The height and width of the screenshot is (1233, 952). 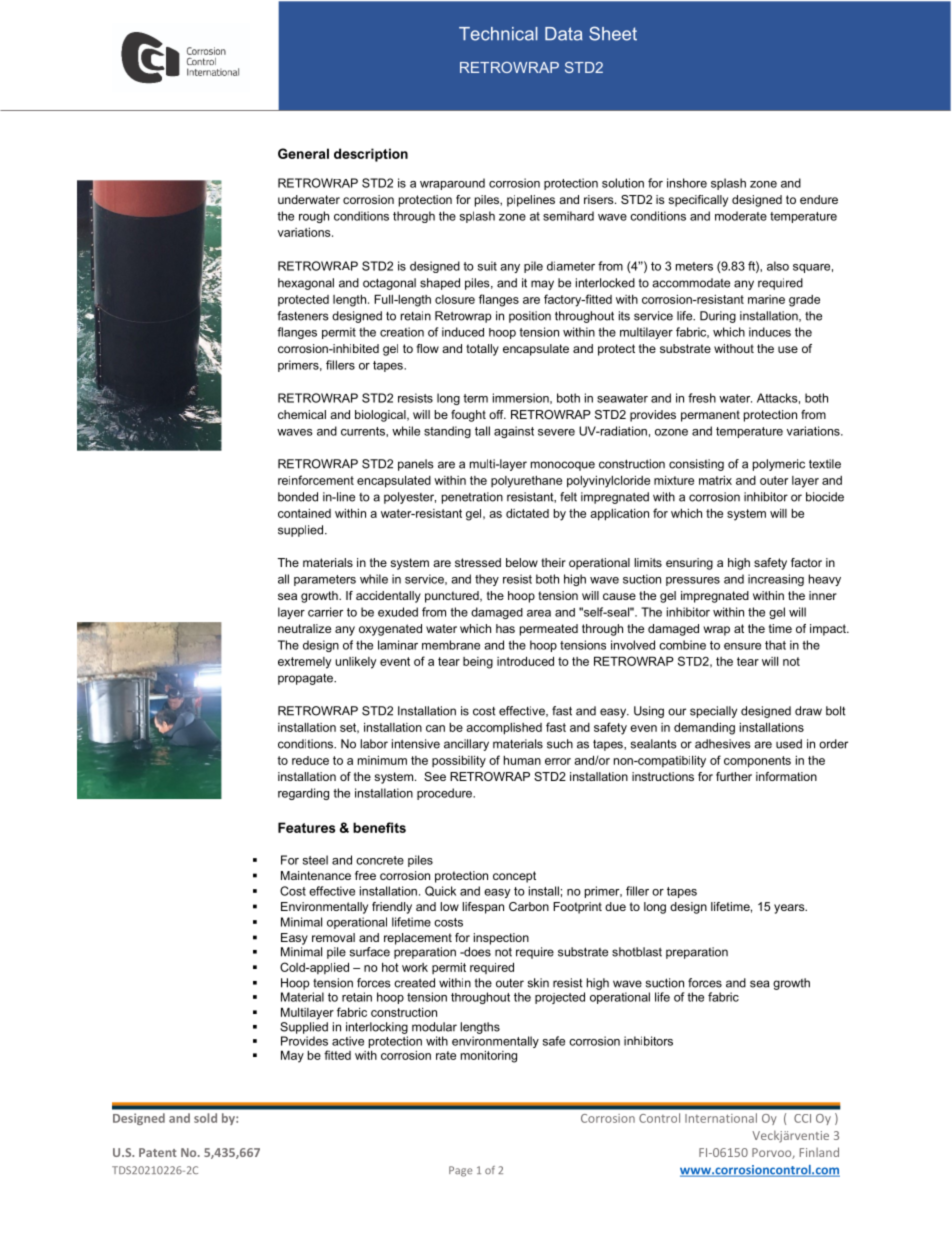 What do you see at coordinates (498, 34) in the screenshot?
I see `Technical` at bounding box center [498, 34].
